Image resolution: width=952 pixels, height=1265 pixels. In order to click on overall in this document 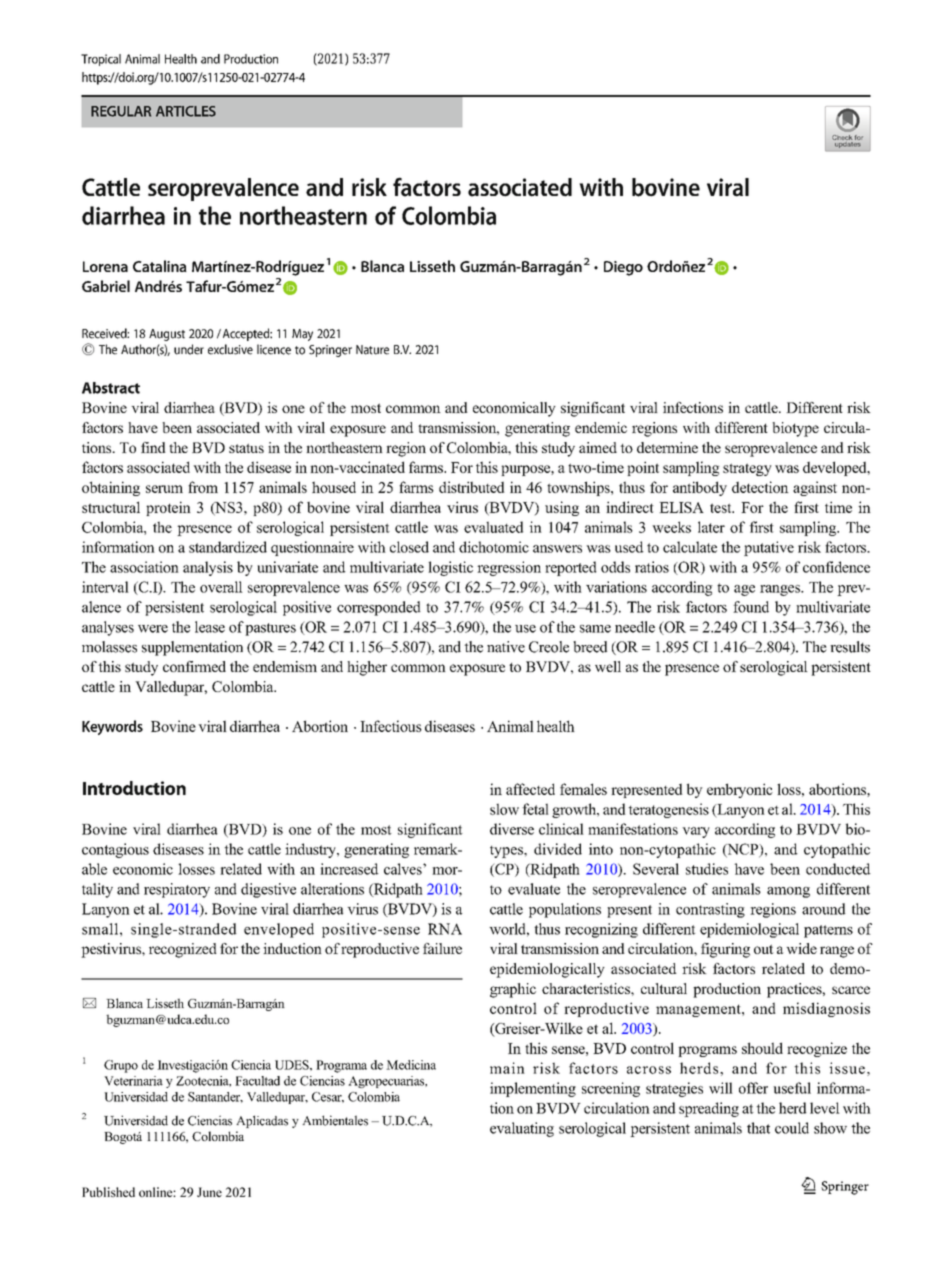, I will do `click(221, 587)`.
